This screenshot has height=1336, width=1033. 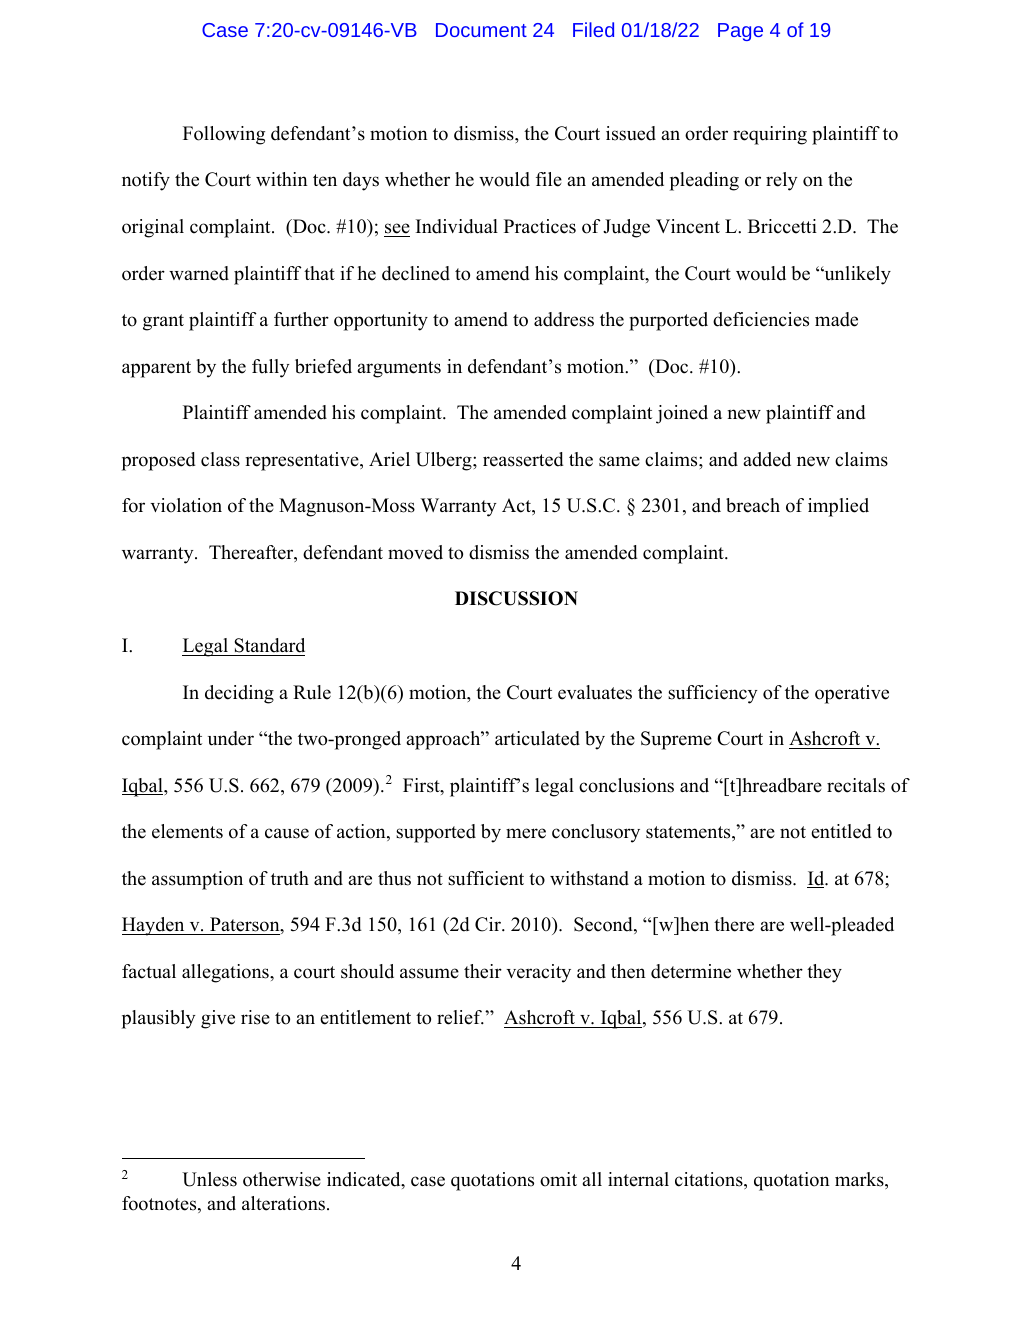 I want to click on Standard, so click(x=269, y=645).
